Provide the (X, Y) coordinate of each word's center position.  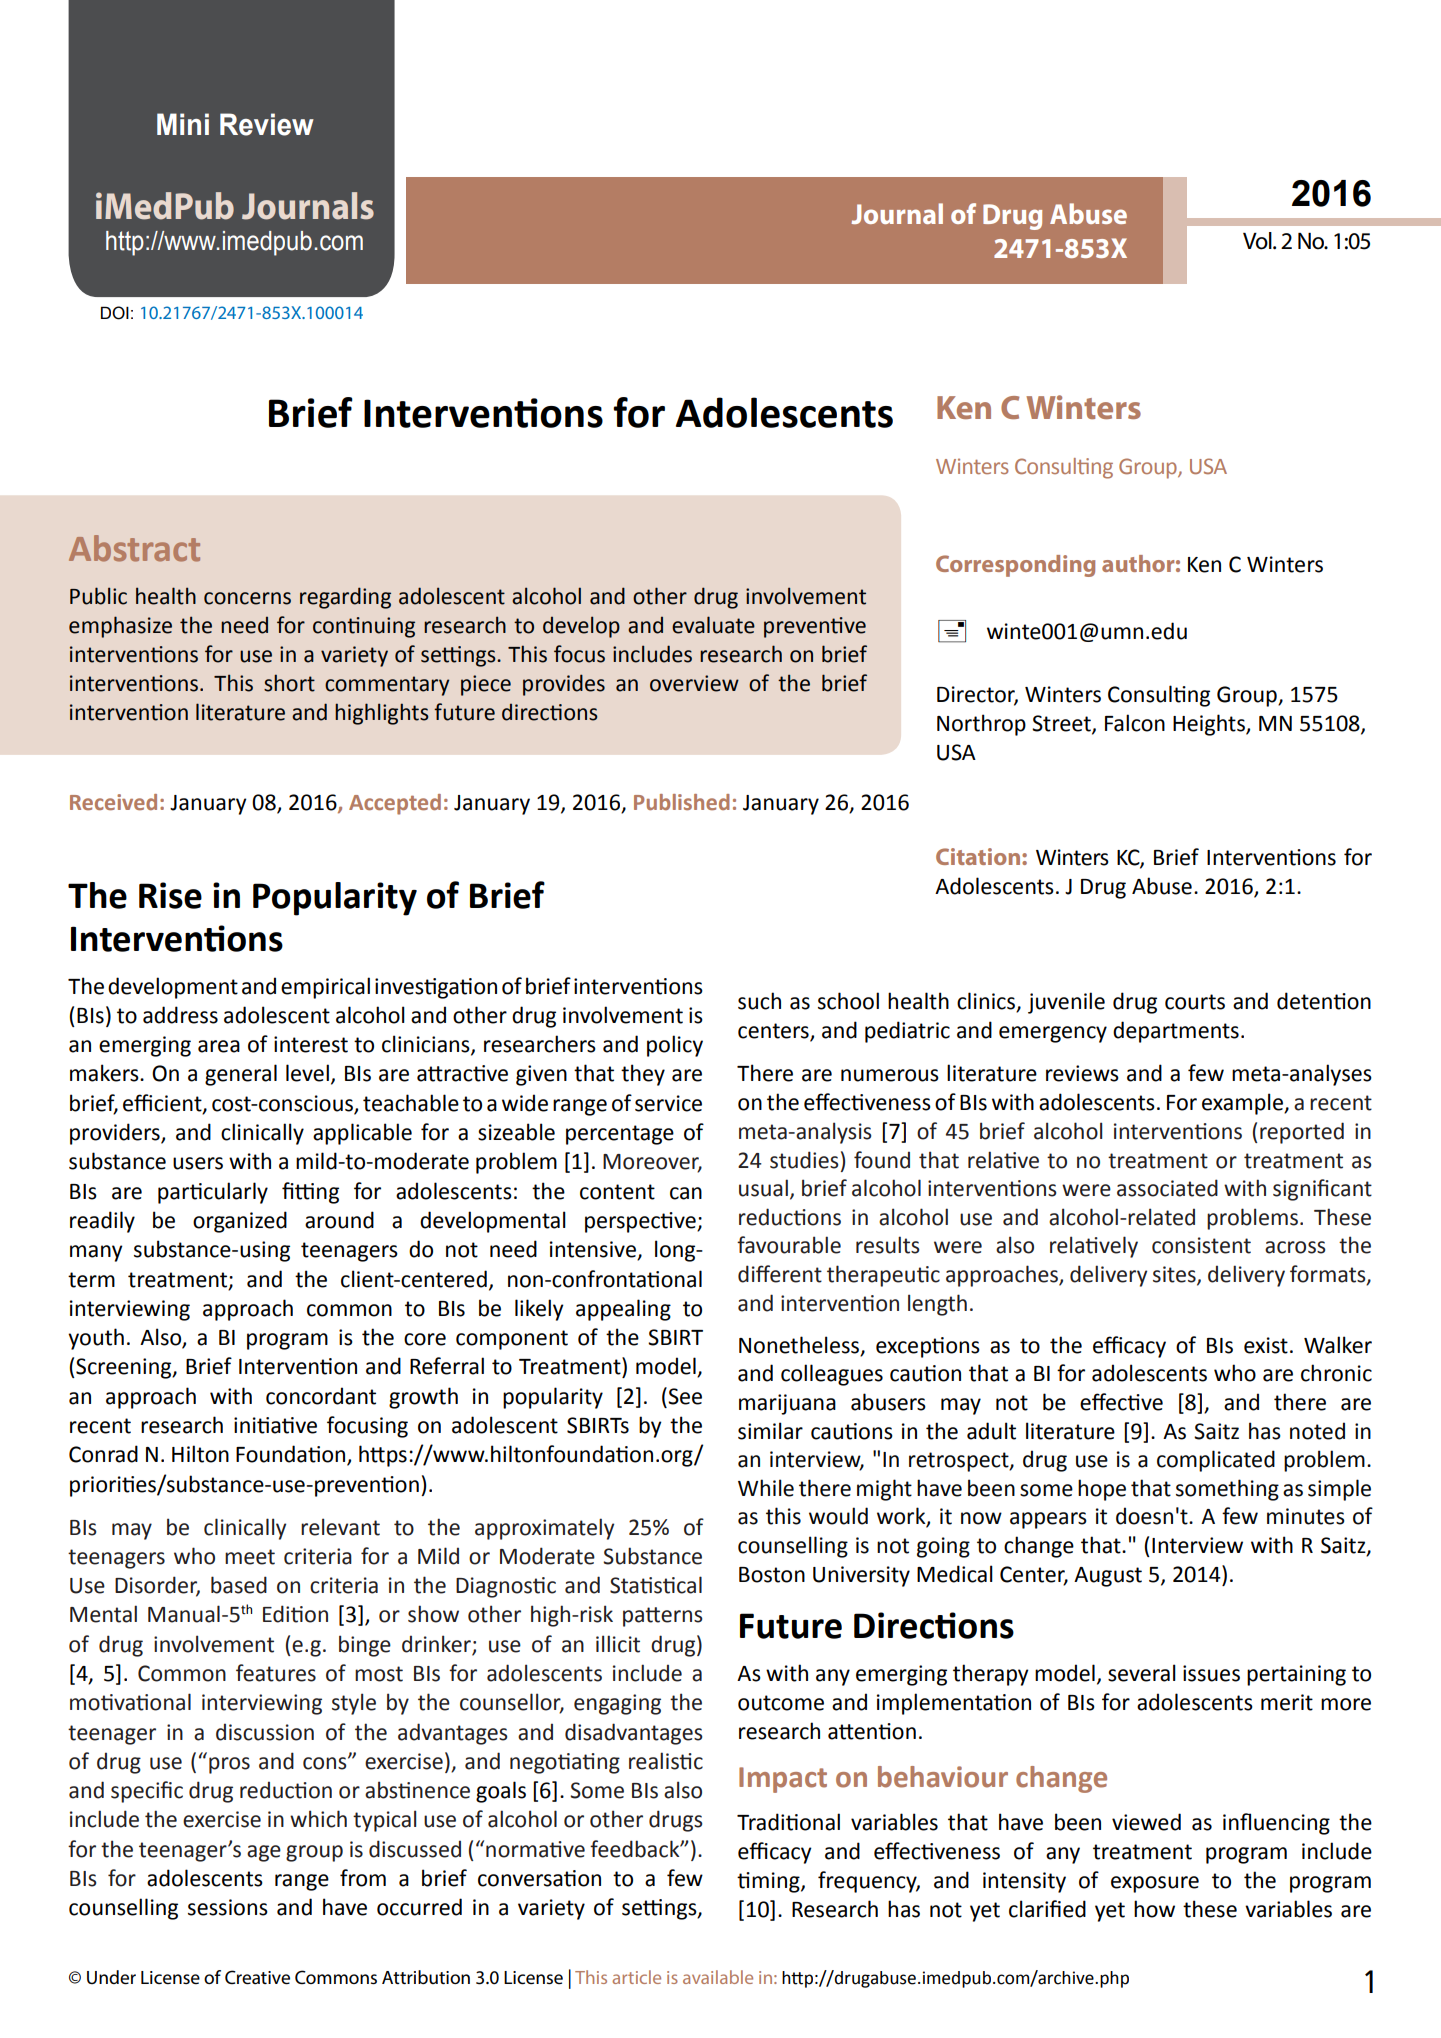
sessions (228, 1907)
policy (675, 1046)
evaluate (713, 625)
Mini (183, 124)
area (219, 1046)
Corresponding (1015, 566)
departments (1176, 1032)
